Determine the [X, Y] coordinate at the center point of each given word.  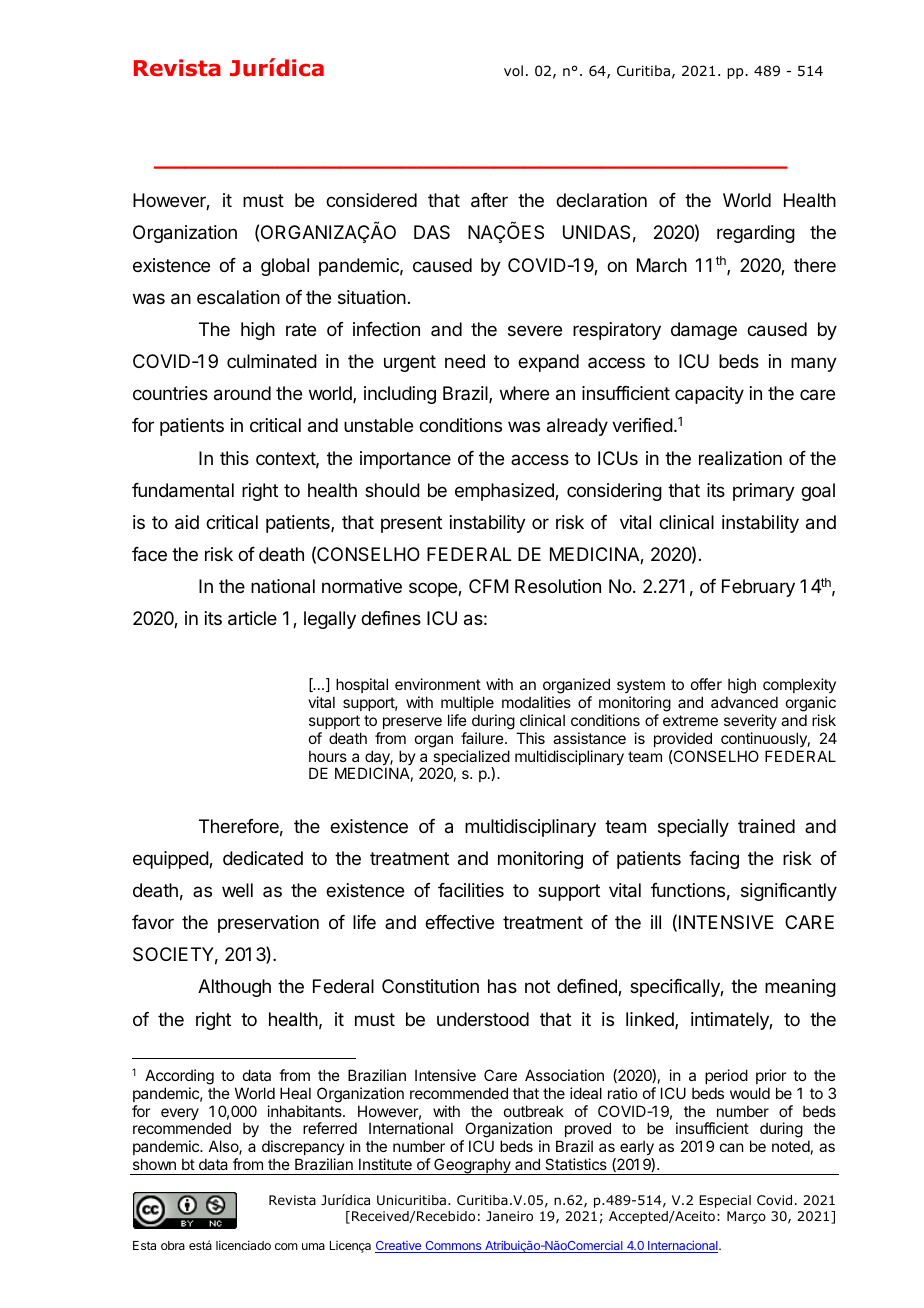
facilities [471, 890]
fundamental [183, 490]
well [237, 890]
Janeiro [509, 1216]
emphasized [505, 492]
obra [173, 1245]
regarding [756, 234]
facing [714, 860]
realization [740, 458]
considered [371, 200]
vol [513, 70]
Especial [725, 1201]
